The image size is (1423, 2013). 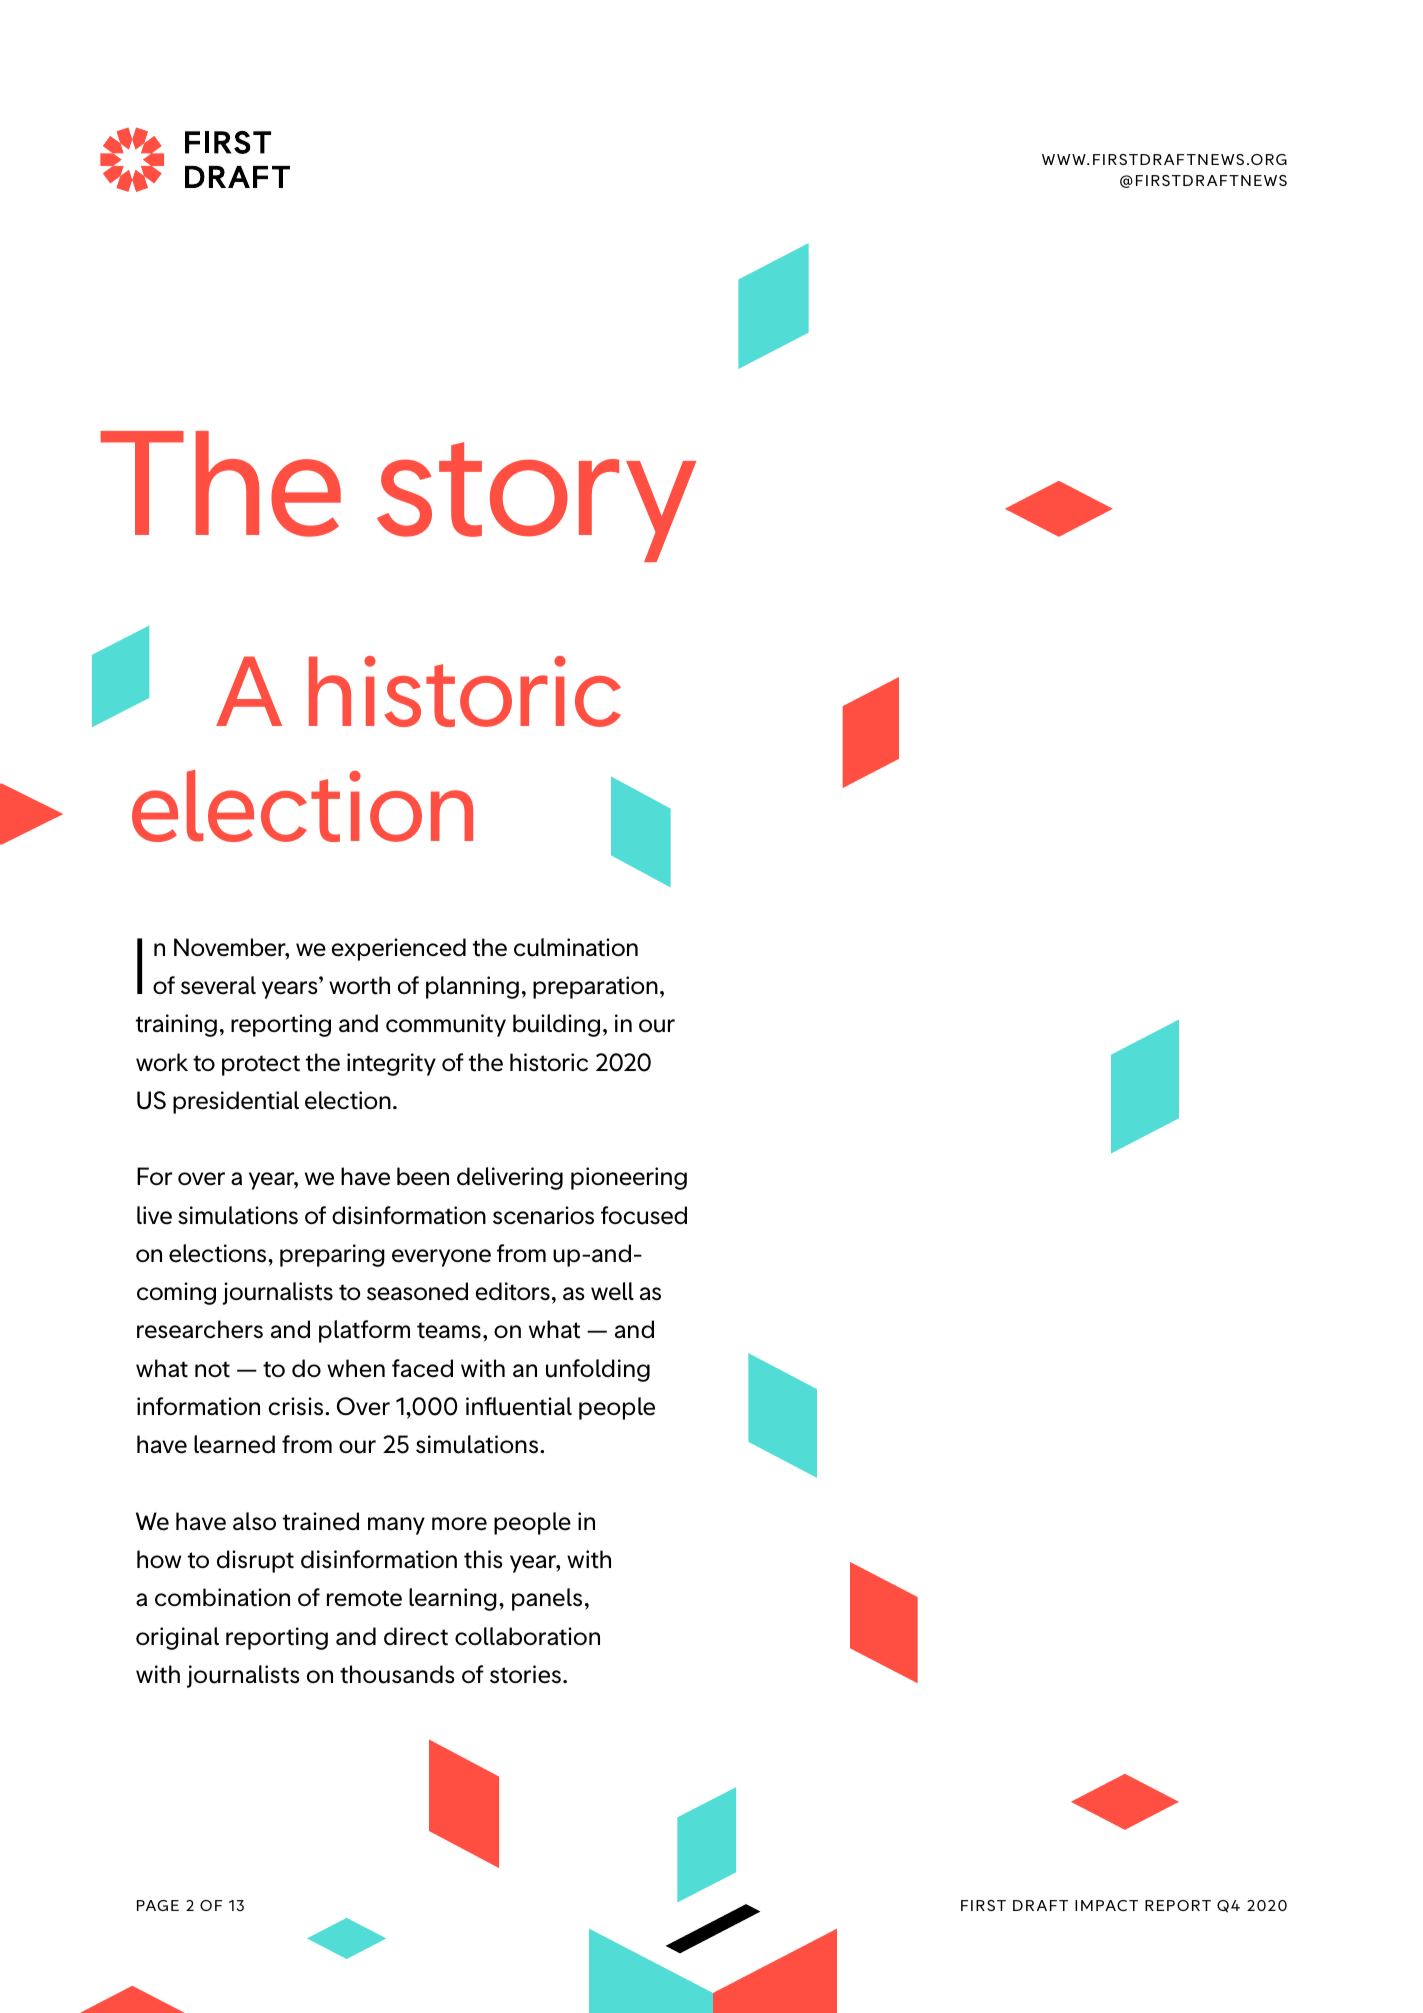 I want to click on preparation, so click(x=595, y=987).
